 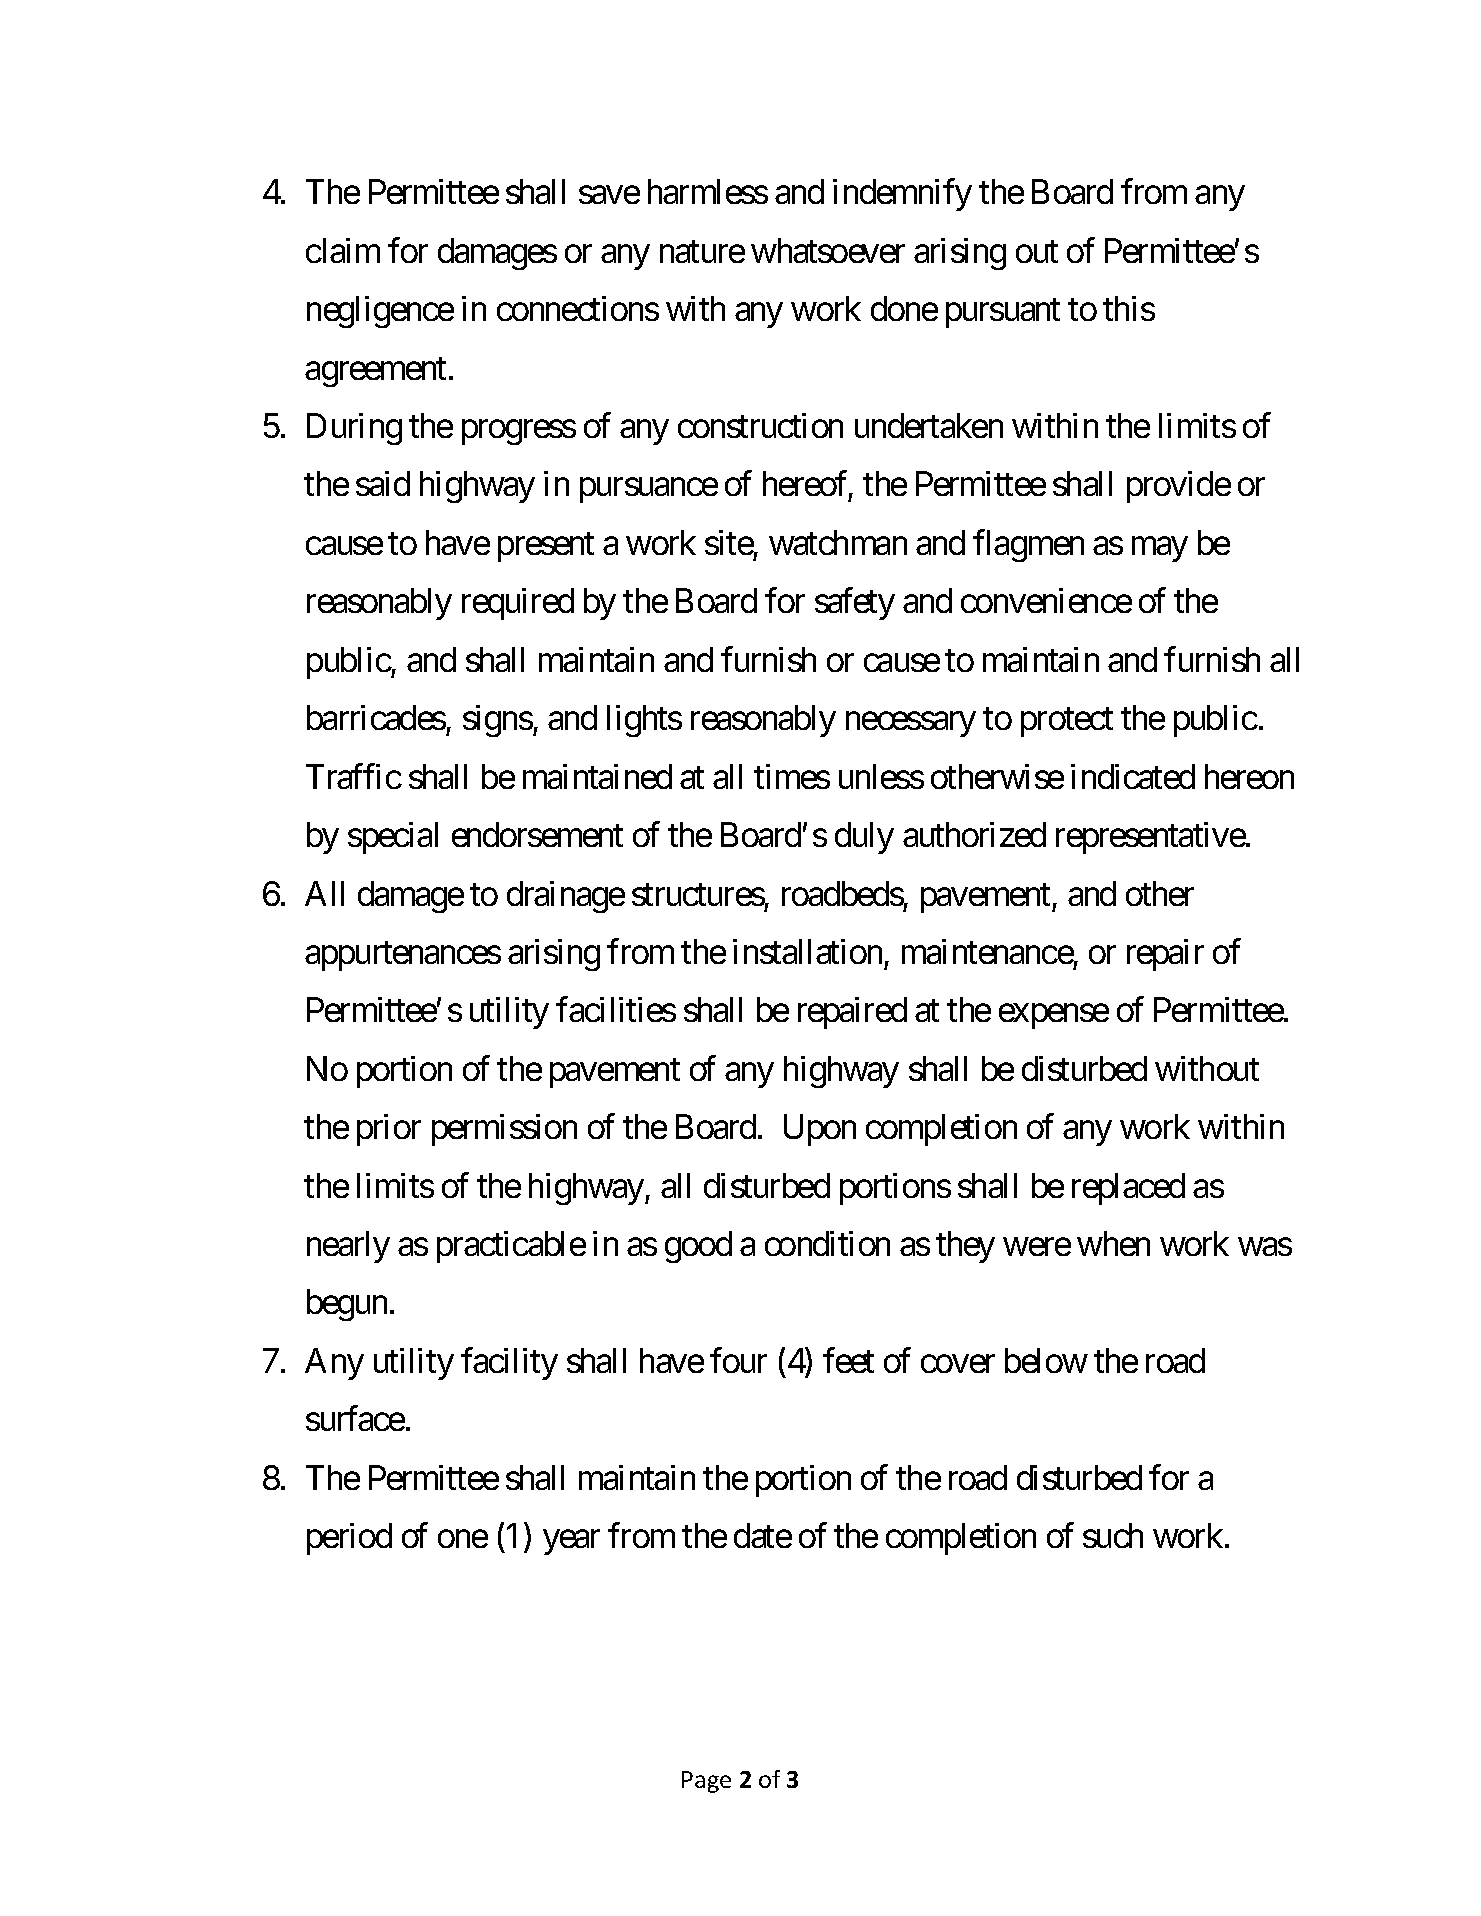 What do you see at coordinates (828, 250) in the screenshot?
I see `whatsoever` at bounding box center [828, 250].
